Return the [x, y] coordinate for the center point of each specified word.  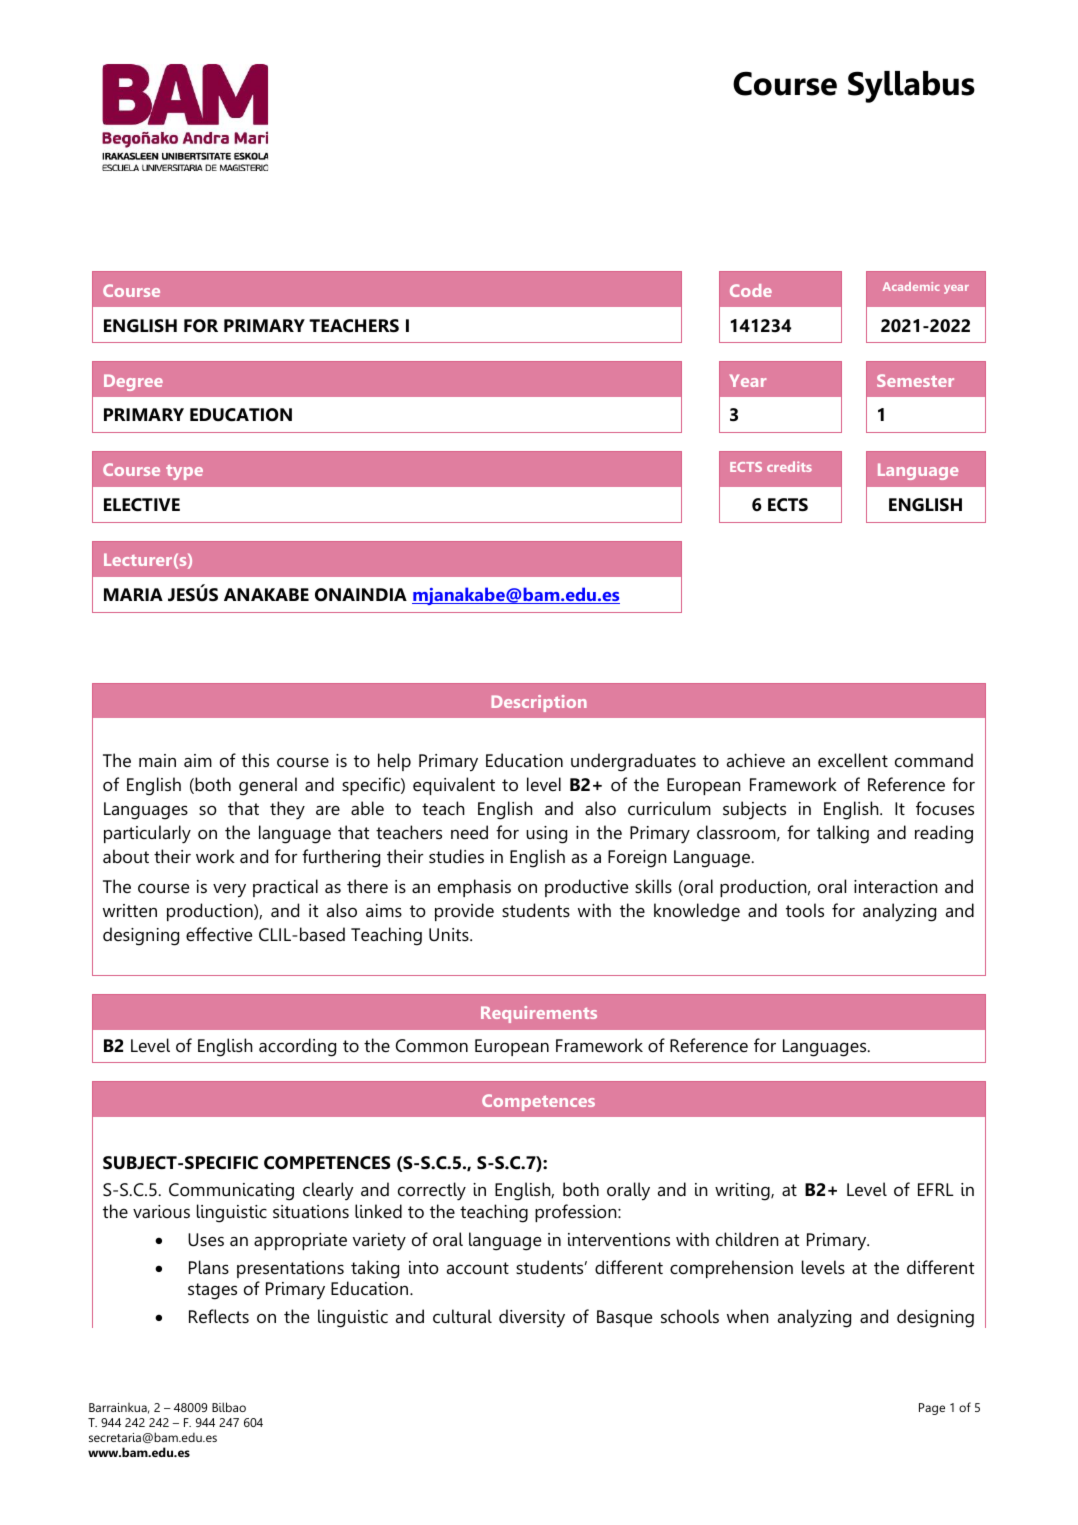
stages [212, 1291]
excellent [853, 760]
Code [751, 290]
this [255, 760]
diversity [532, 1318]
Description [539, 703]
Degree [133, 382]
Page [932, 1409]
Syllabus [911, 87]
